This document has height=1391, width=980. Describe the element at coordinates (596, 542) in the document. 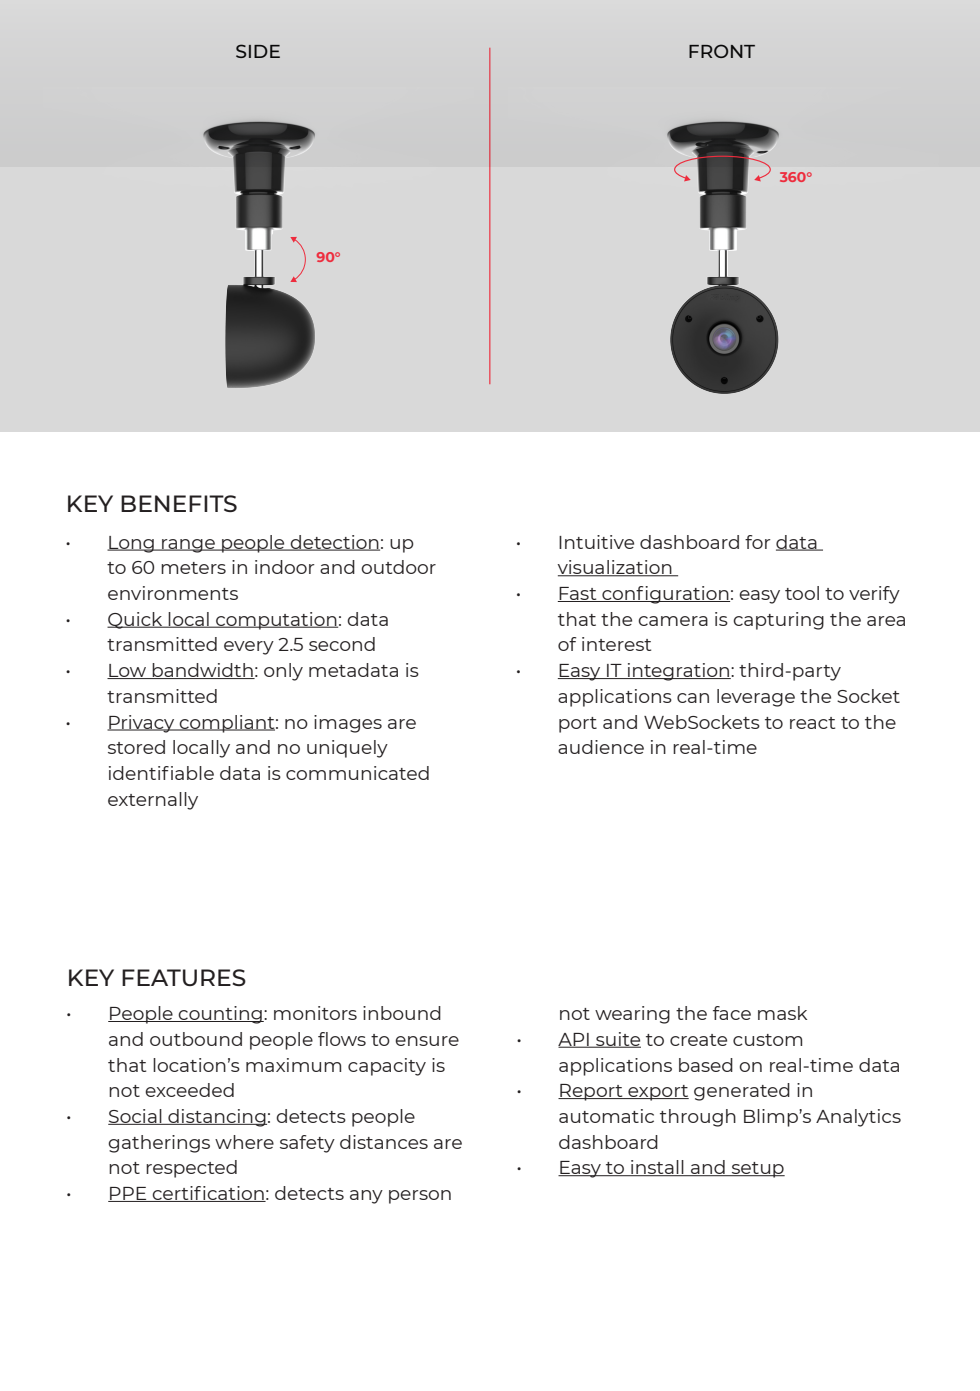

I see `Intuitive` at that location.
